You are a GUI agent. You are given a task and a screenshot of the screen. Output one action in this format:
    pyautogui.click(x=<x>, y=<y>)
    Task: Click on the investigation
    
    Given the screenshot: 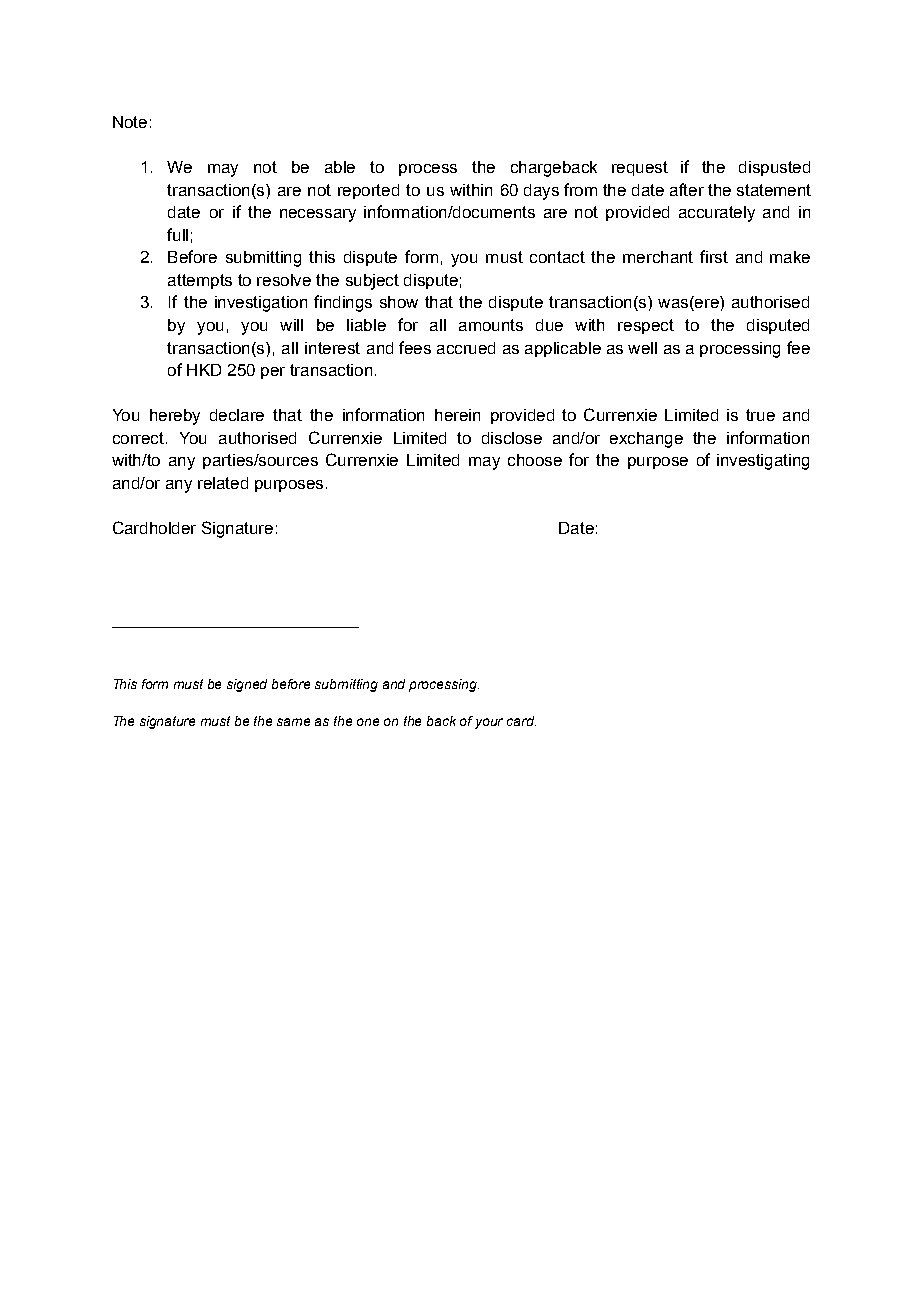 What is the action you would take?
    pyautogui.click(x=261, y=304)
